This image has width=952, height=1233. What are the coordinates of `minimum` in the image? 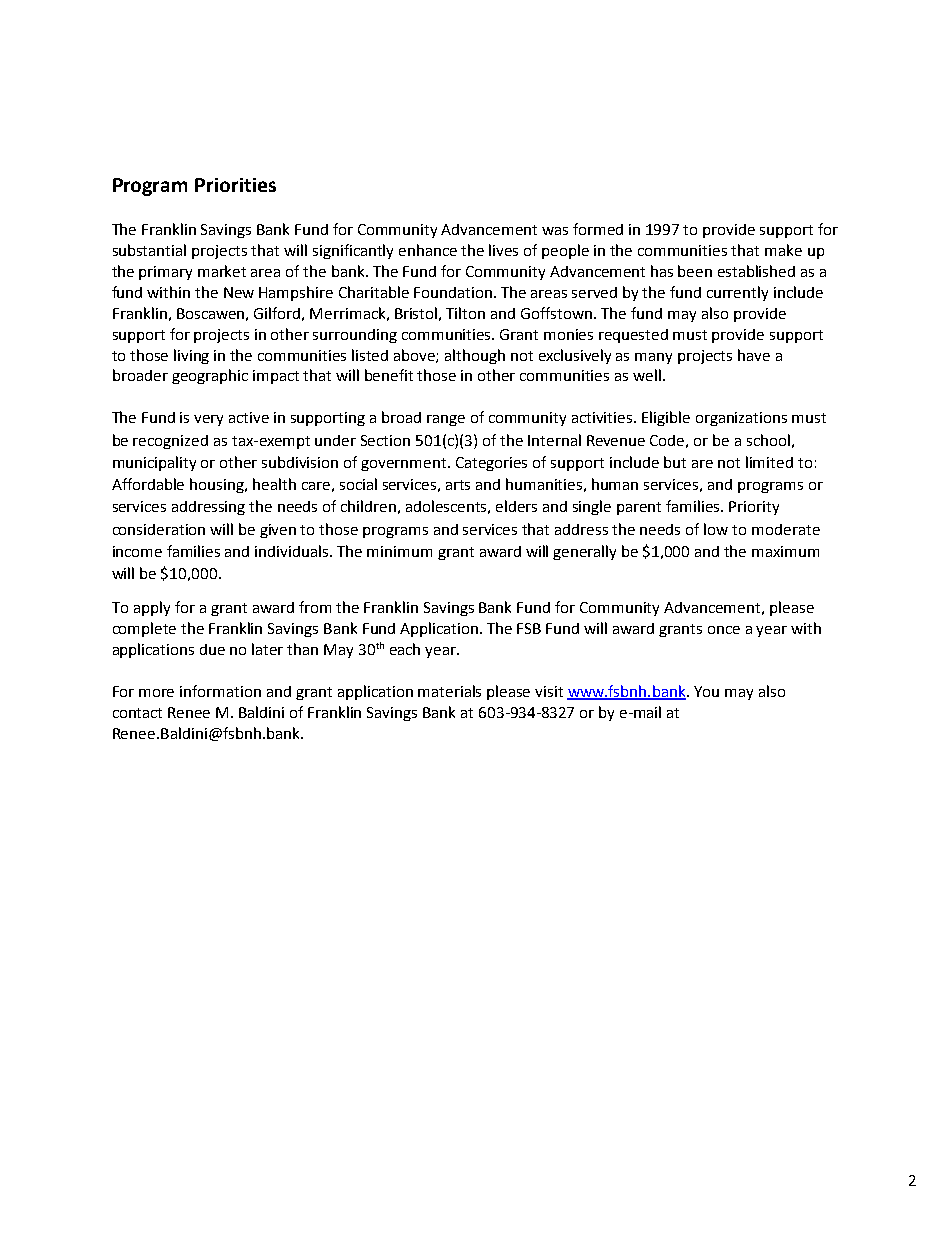 It's located at (399, 551).
